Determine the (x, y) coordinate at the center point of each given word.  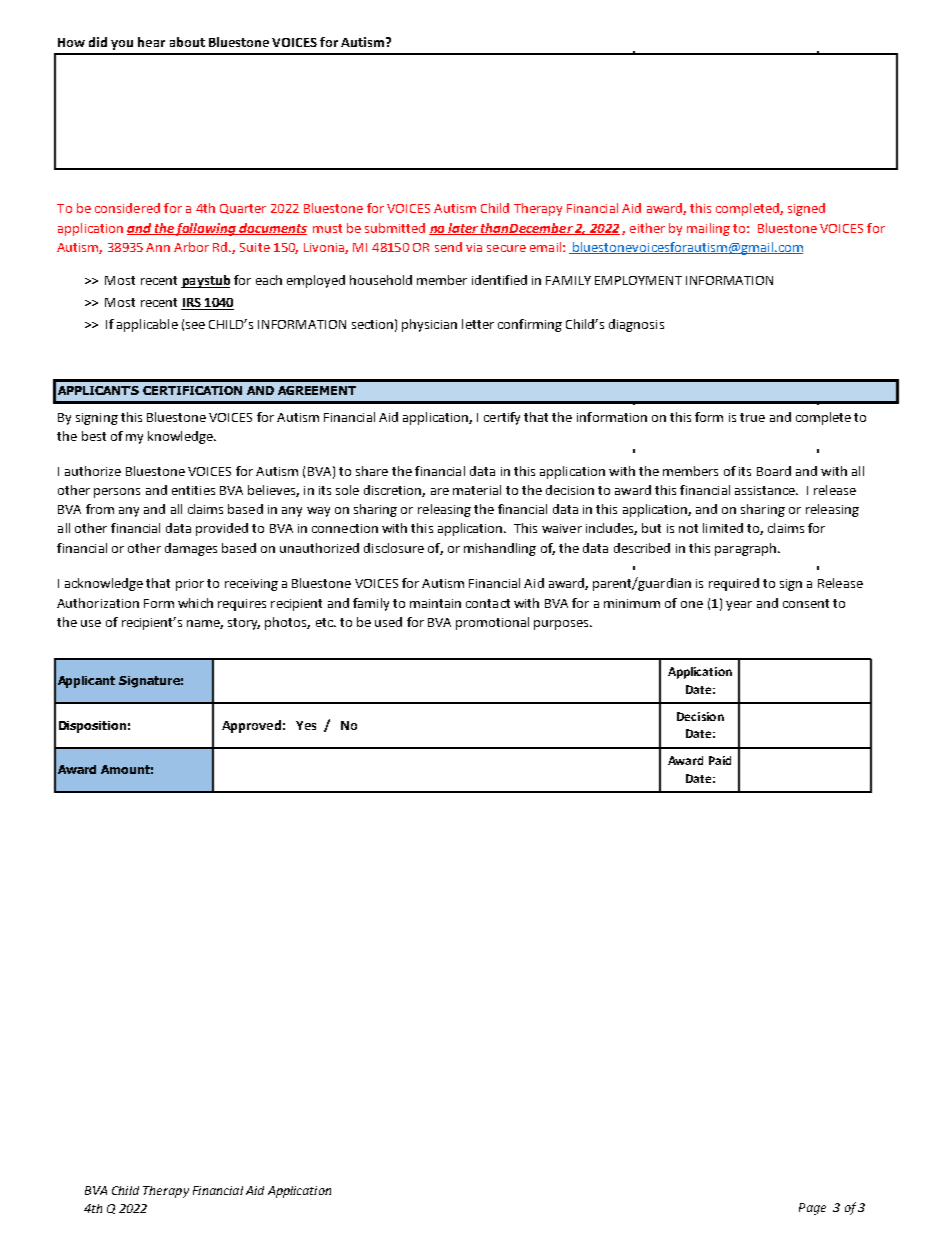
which (195, 603)
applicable (147, 325)
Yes (306, 725)
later (463, 229)
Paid (720, 760)
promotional (492, 623)
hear (151, 42)
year (739, 606)
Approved (251, 726)
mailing (708, 229)
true (752, 417)
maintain (435, 603)
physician (429, 325)
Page (812, 1209)
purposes (562, 625)
